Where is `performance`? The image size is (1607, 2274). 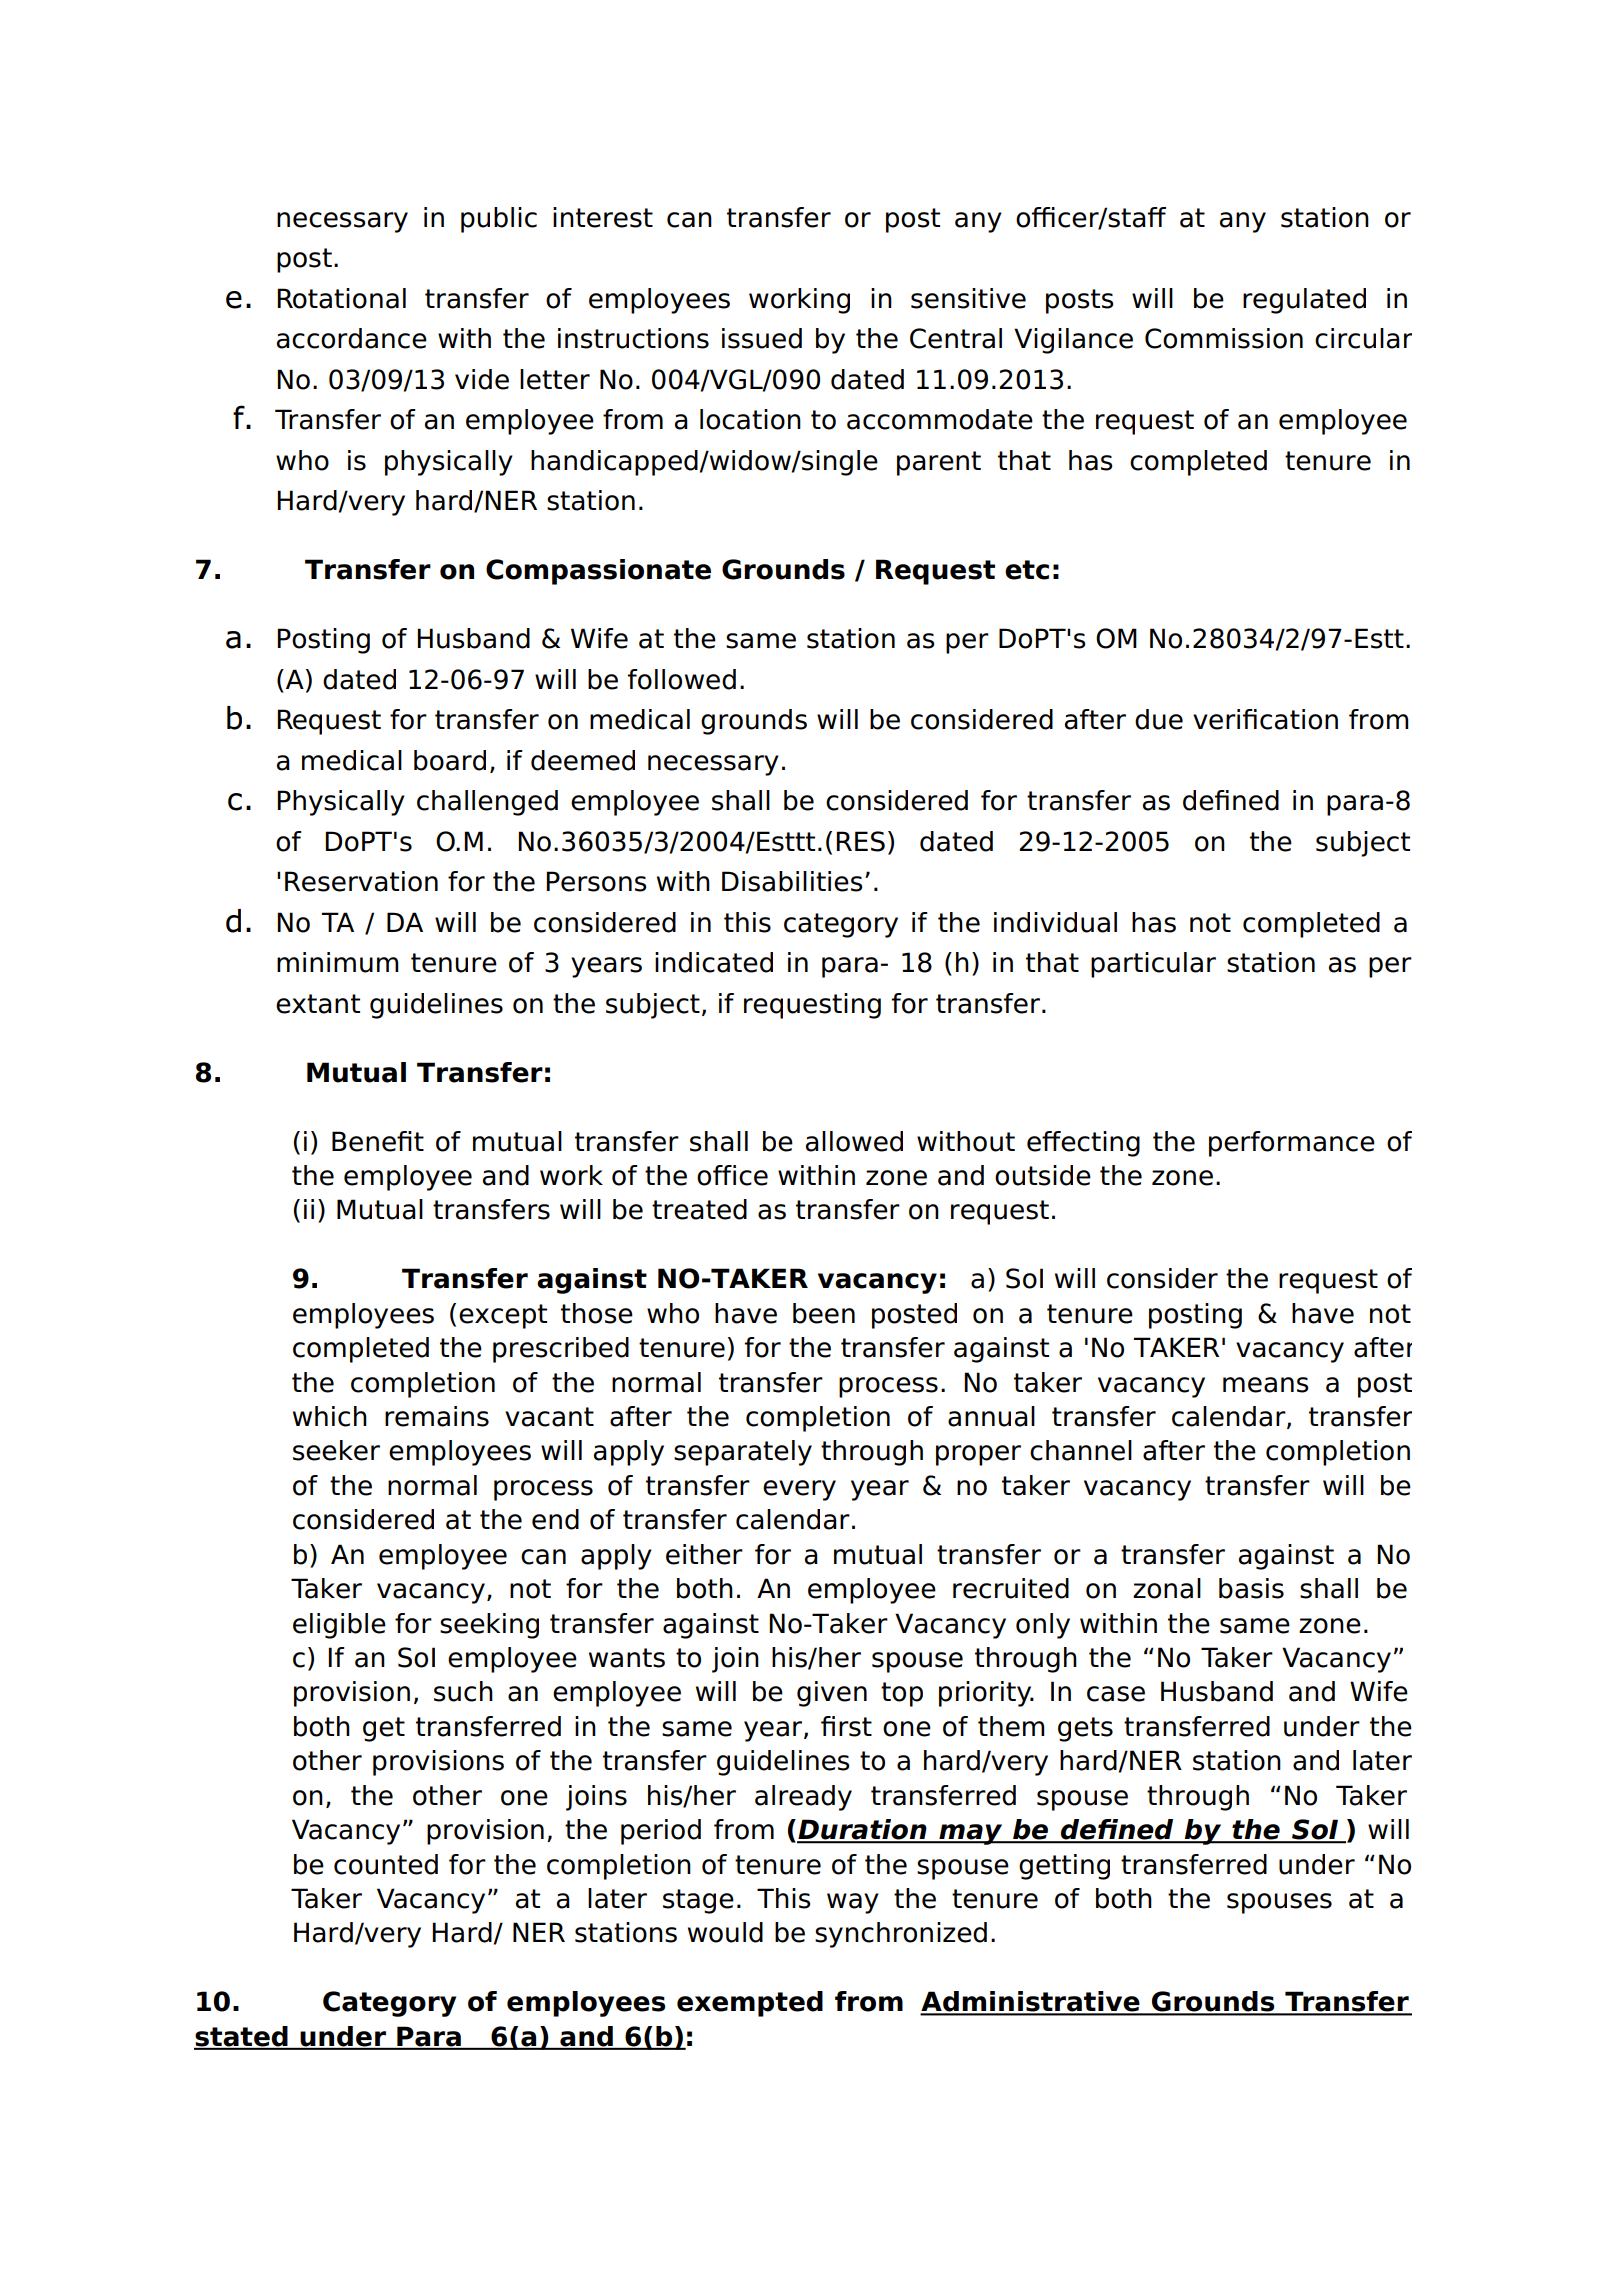
performance is located at coordinates (1292, 1144).
